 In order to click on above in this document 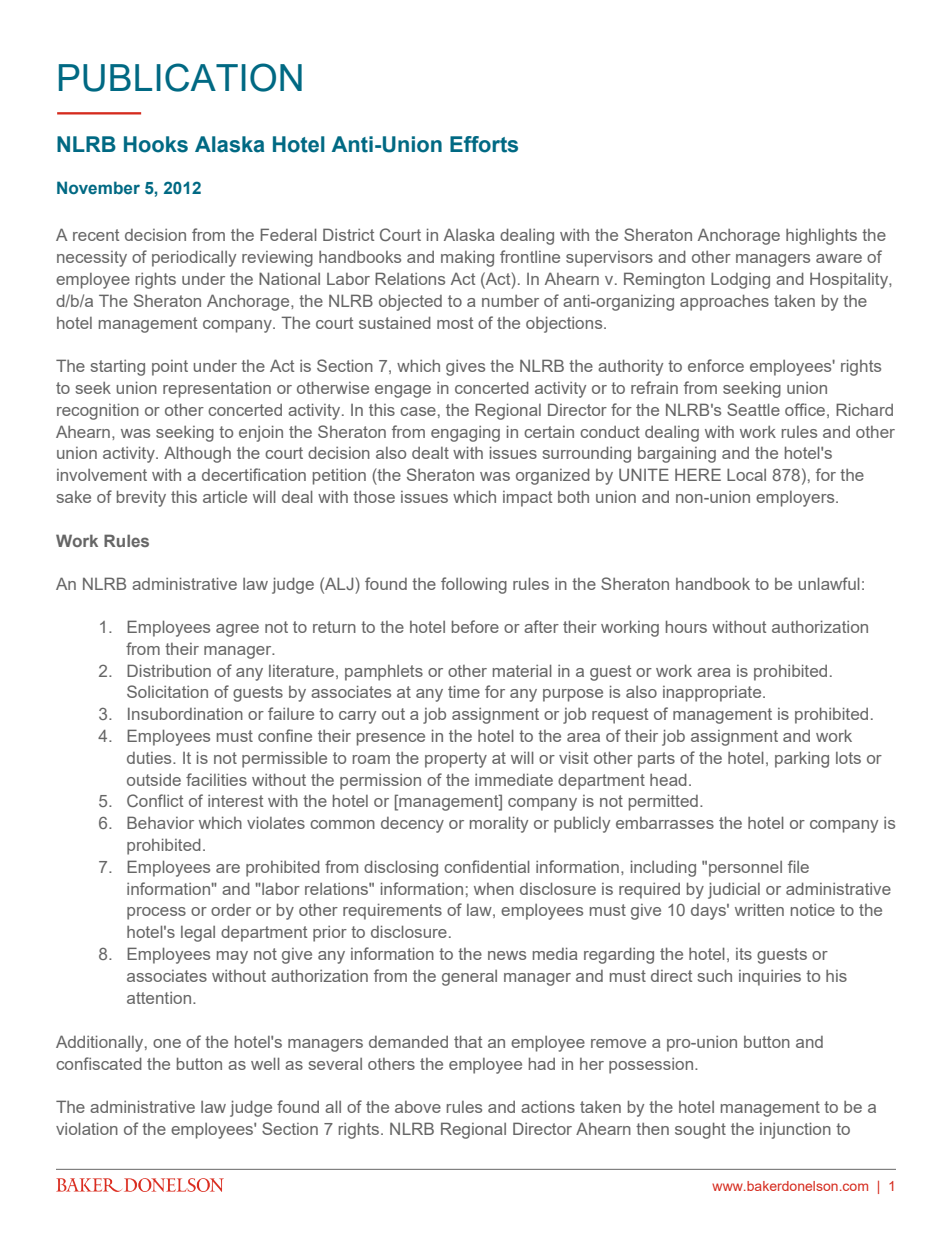, I will do `click(418, 1107)`.
